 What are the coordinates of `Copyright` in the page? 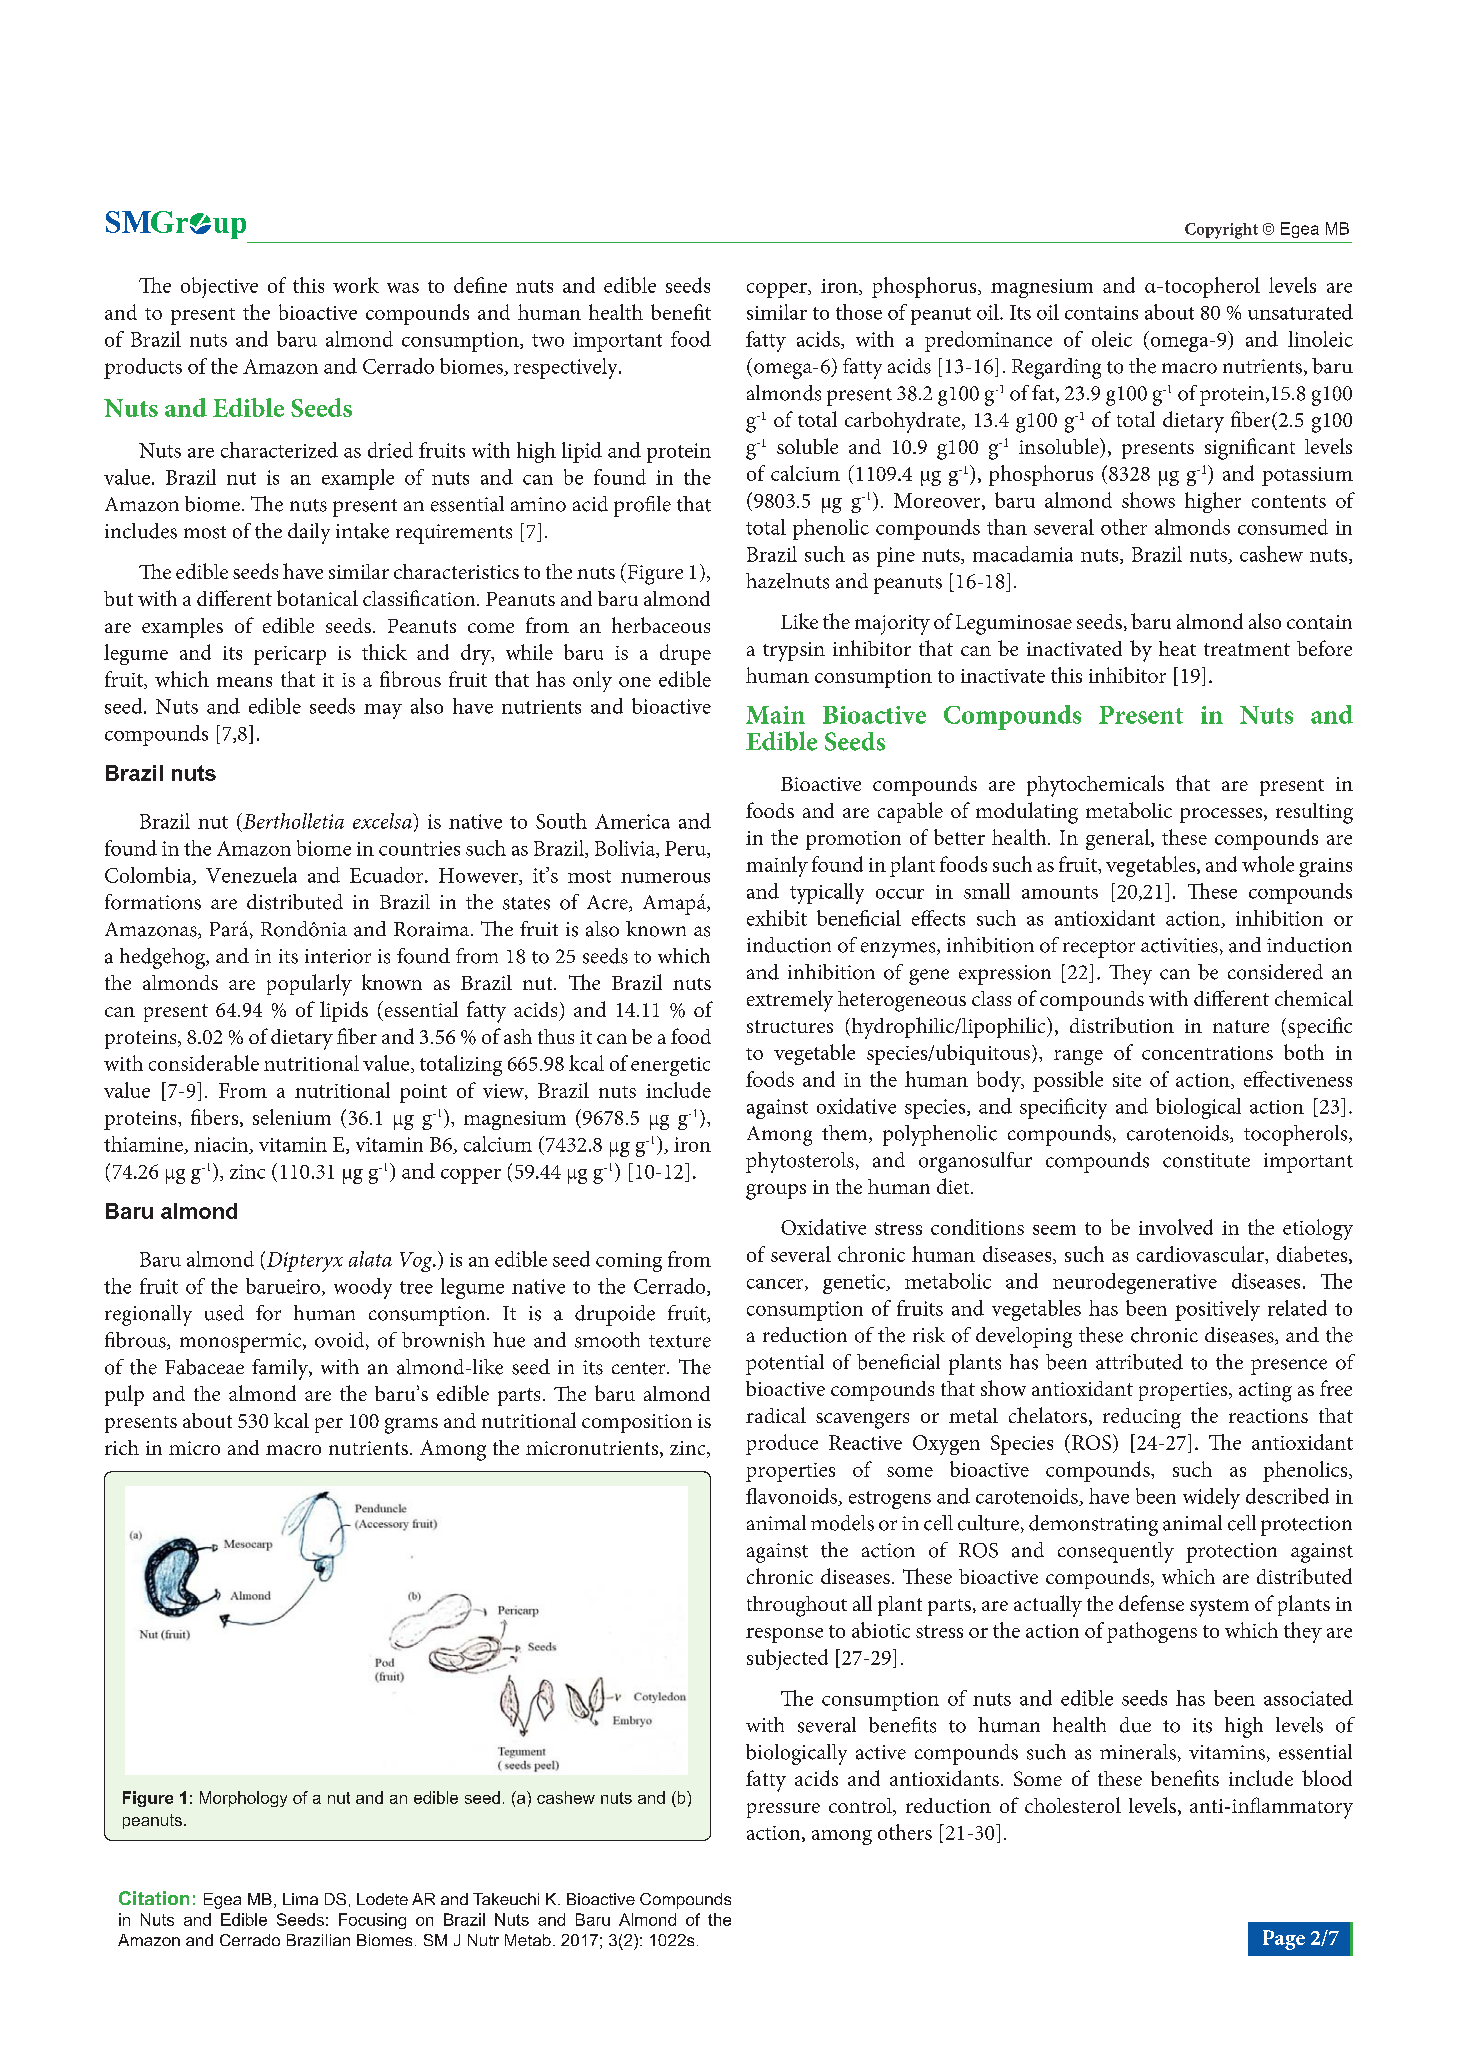 It's located at (1221, 231).
